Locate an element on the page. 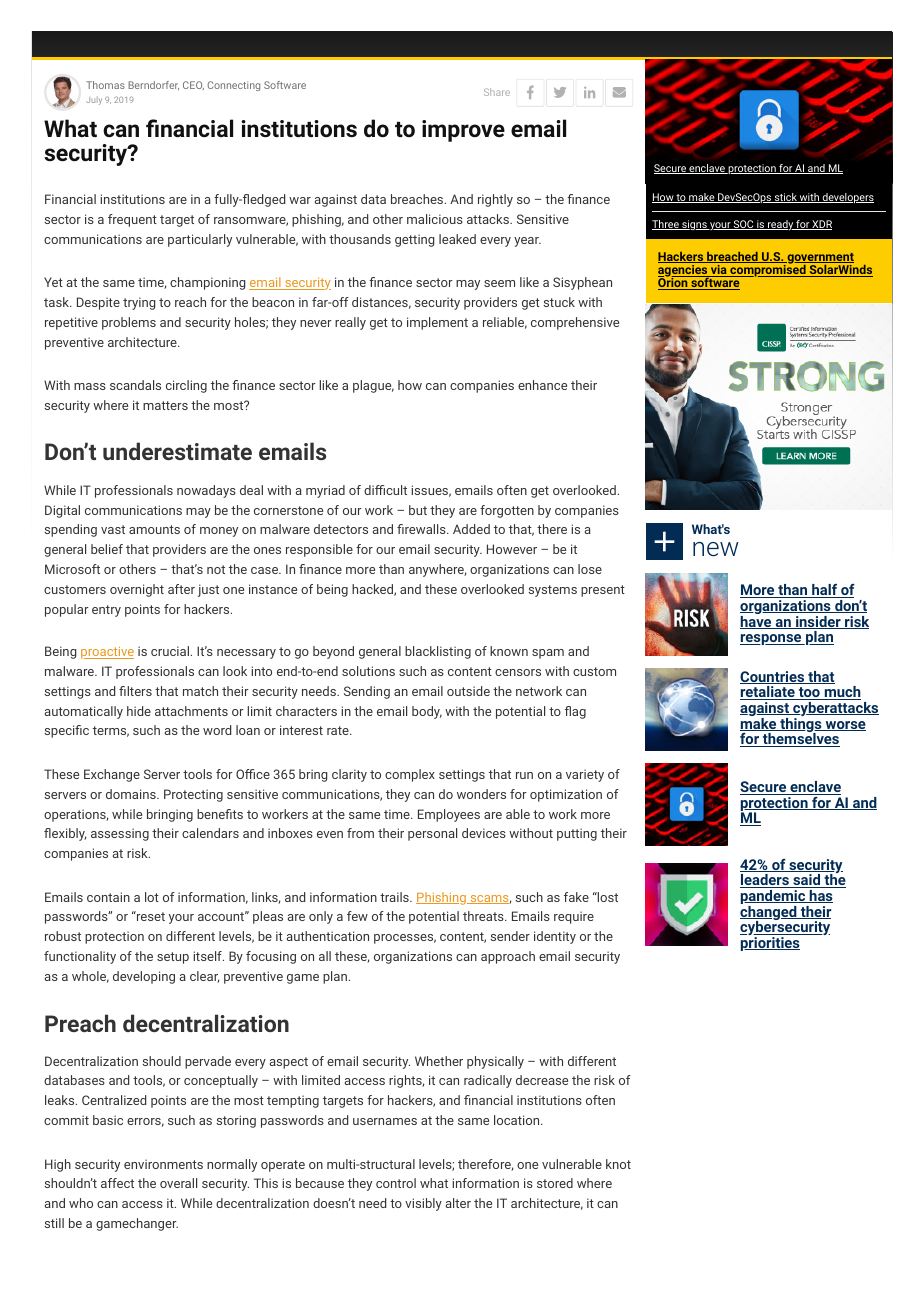  blacklisting is located at coordinates (438, 652).
